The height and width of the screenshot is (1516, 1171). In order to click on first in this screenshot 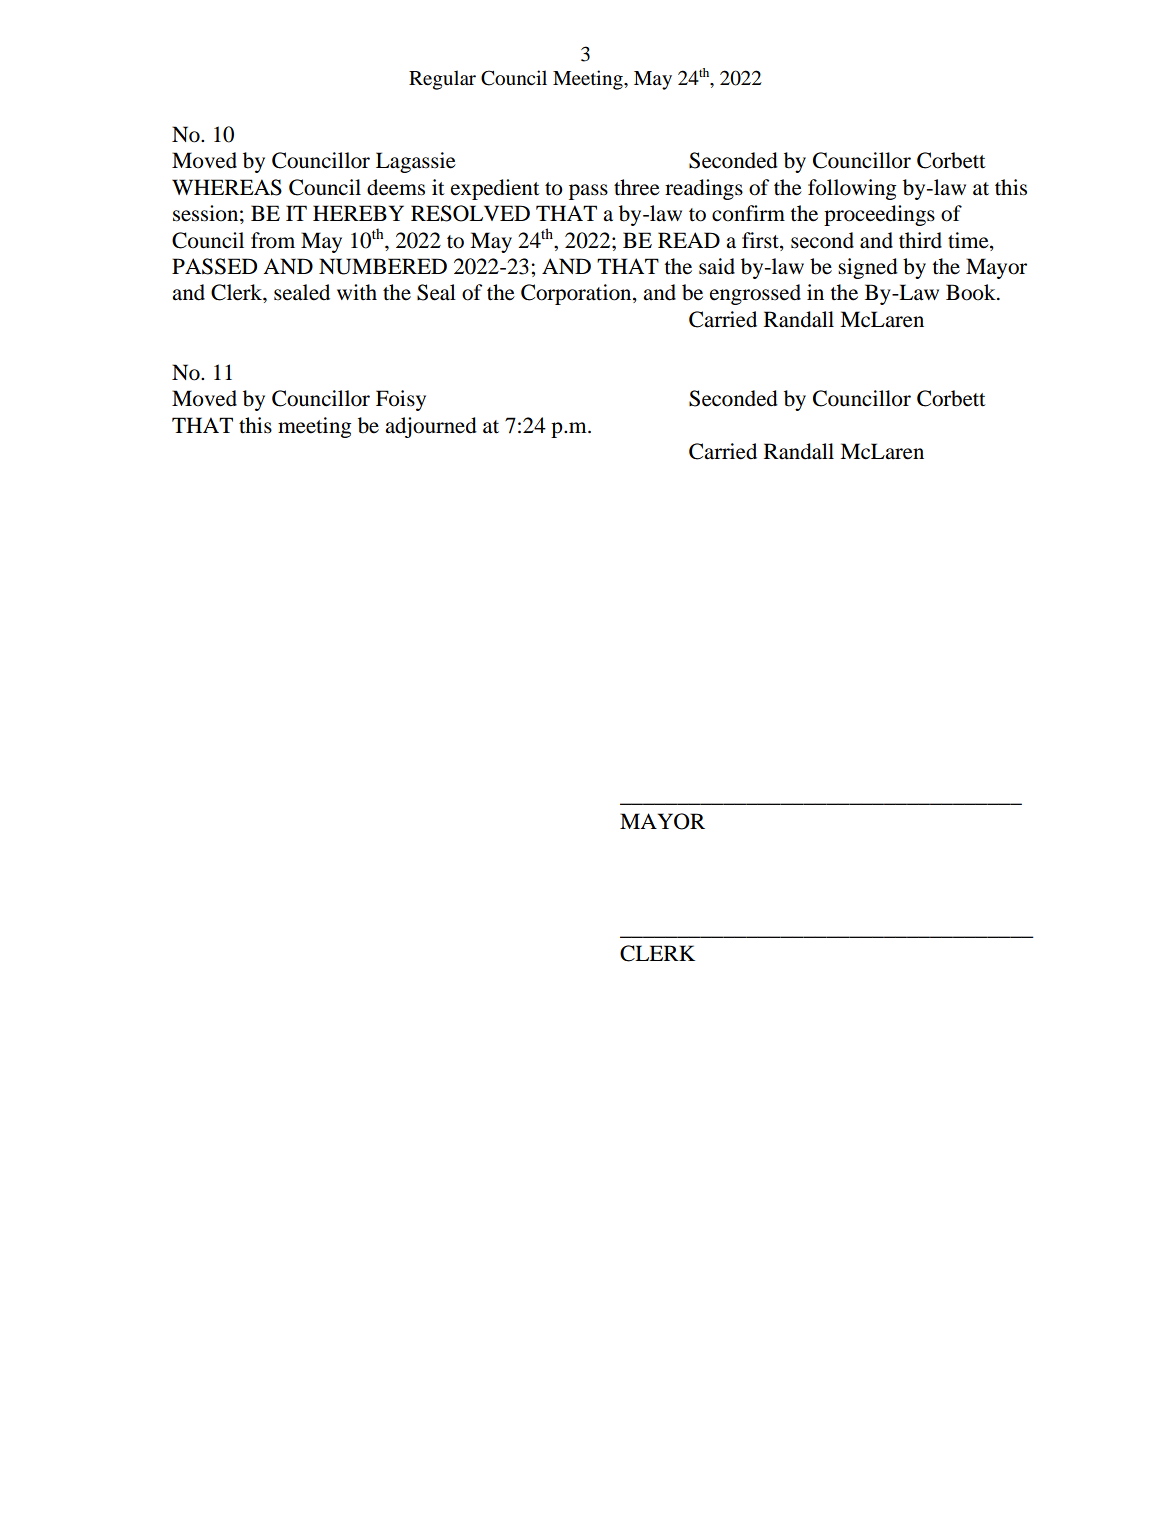, I will do `click(761, 240)`.
